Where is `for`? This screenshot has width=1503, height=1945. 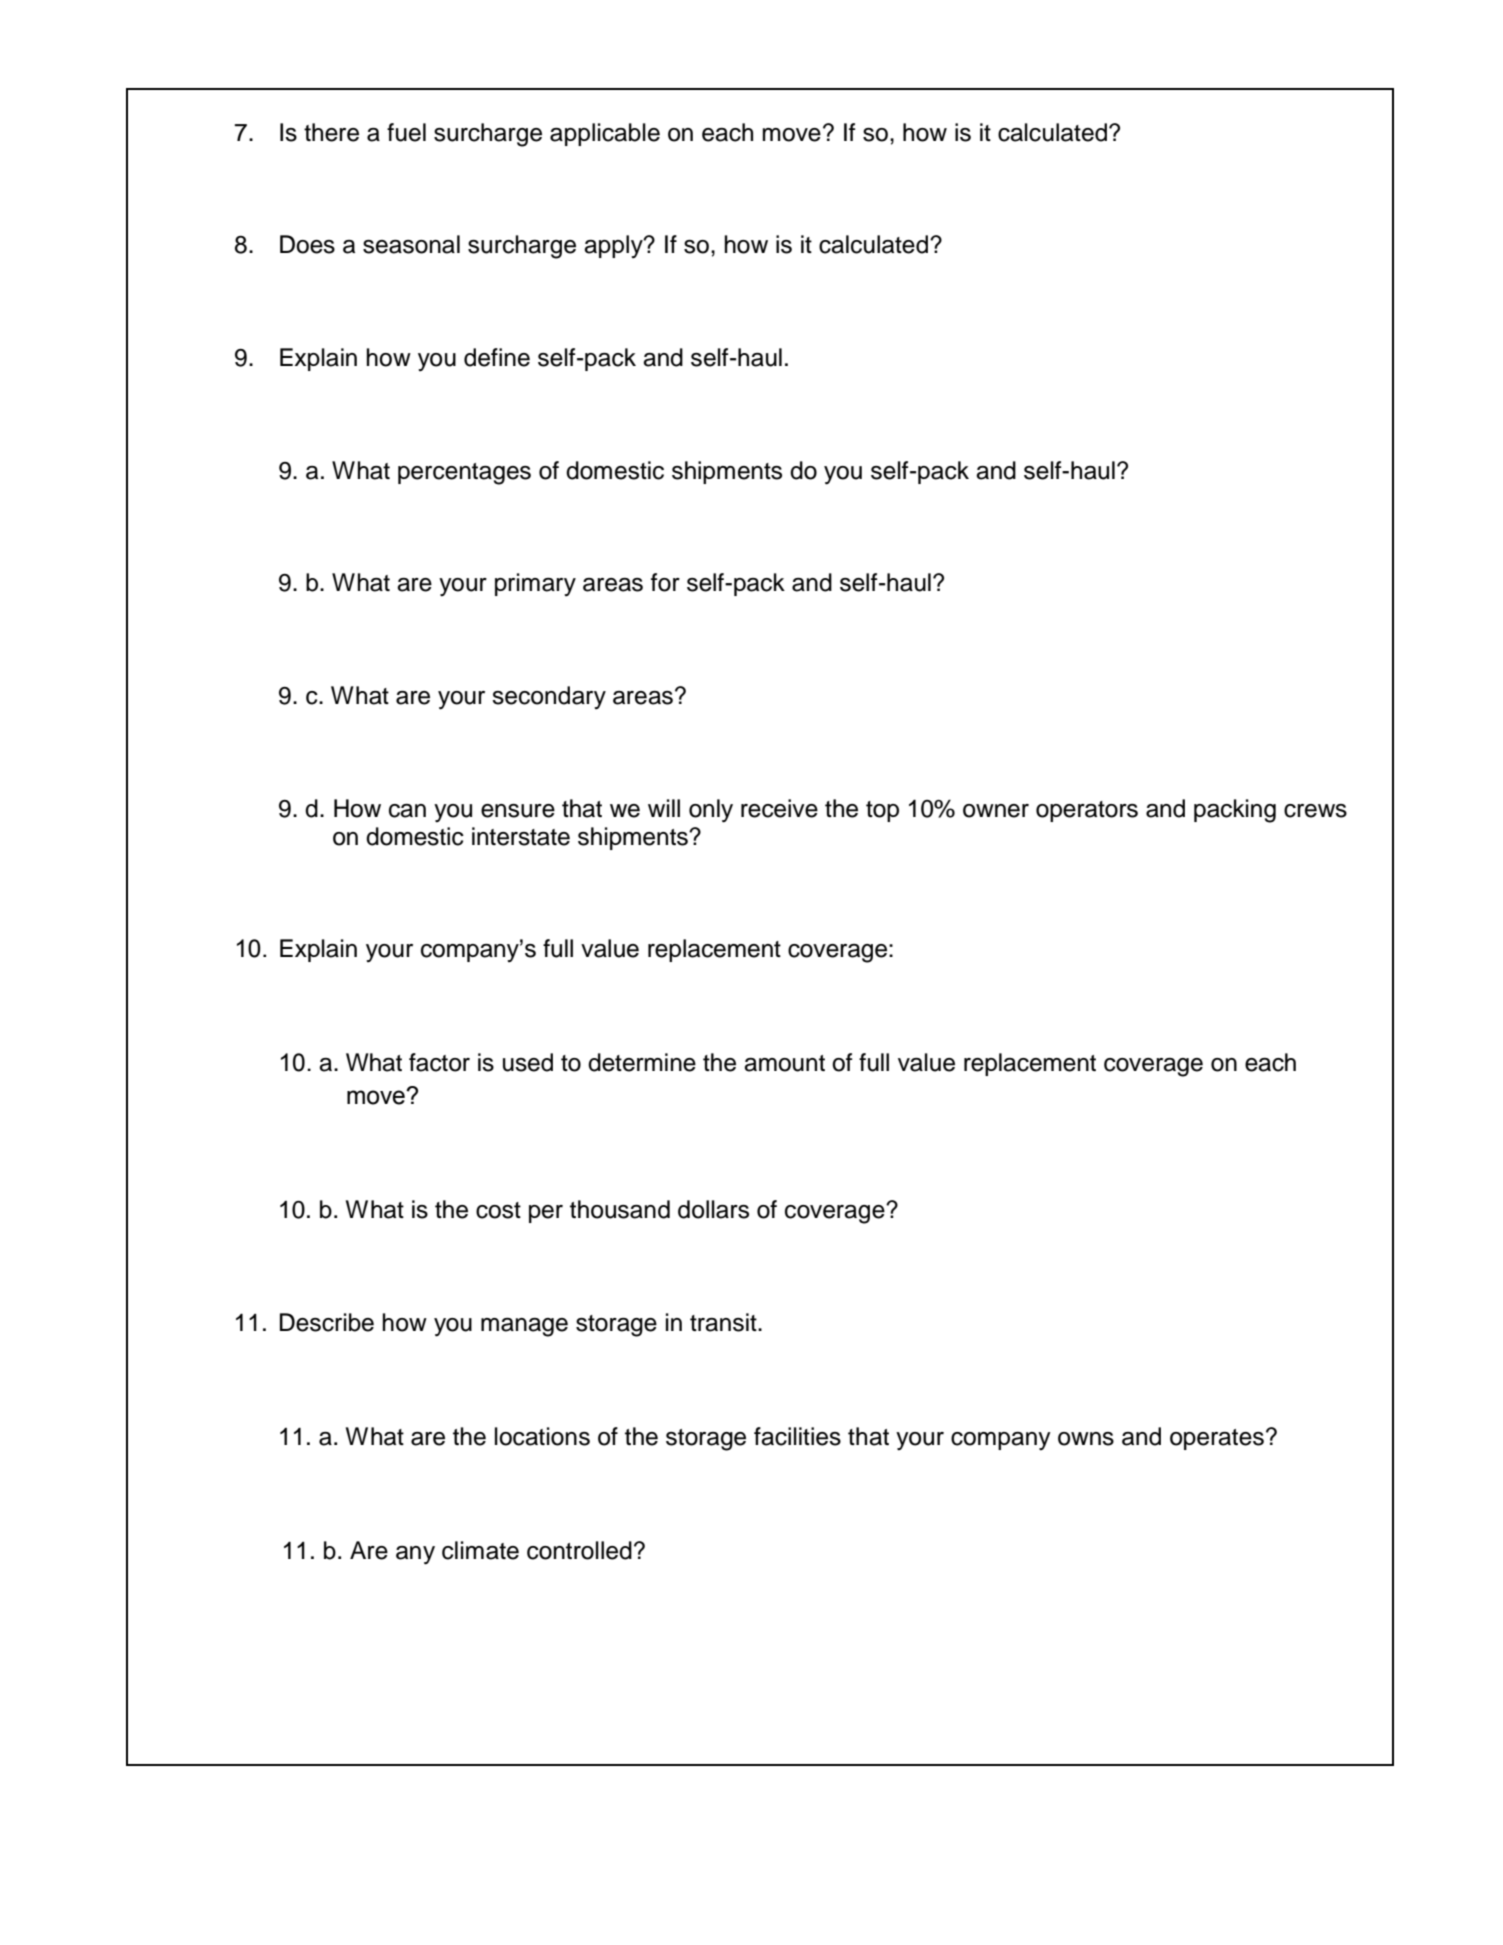 for is located at coordinates (665, 582).
